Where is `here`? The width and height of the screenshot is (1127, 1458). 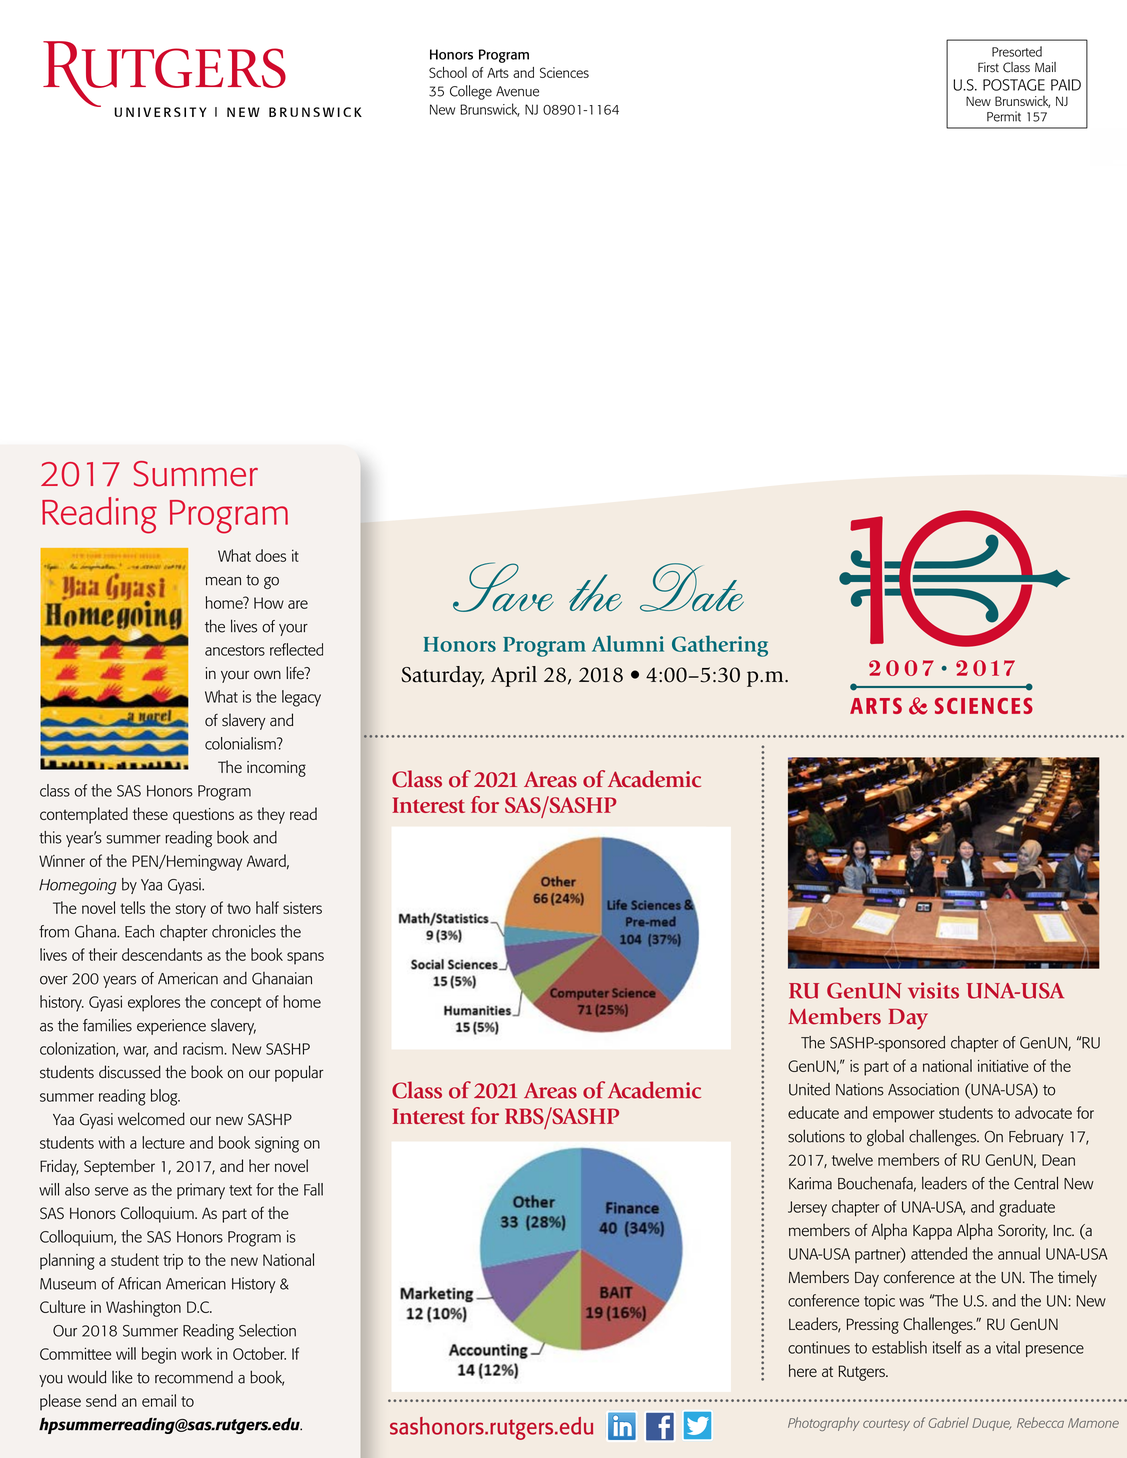 here is located at coordinates (803, 1370).
